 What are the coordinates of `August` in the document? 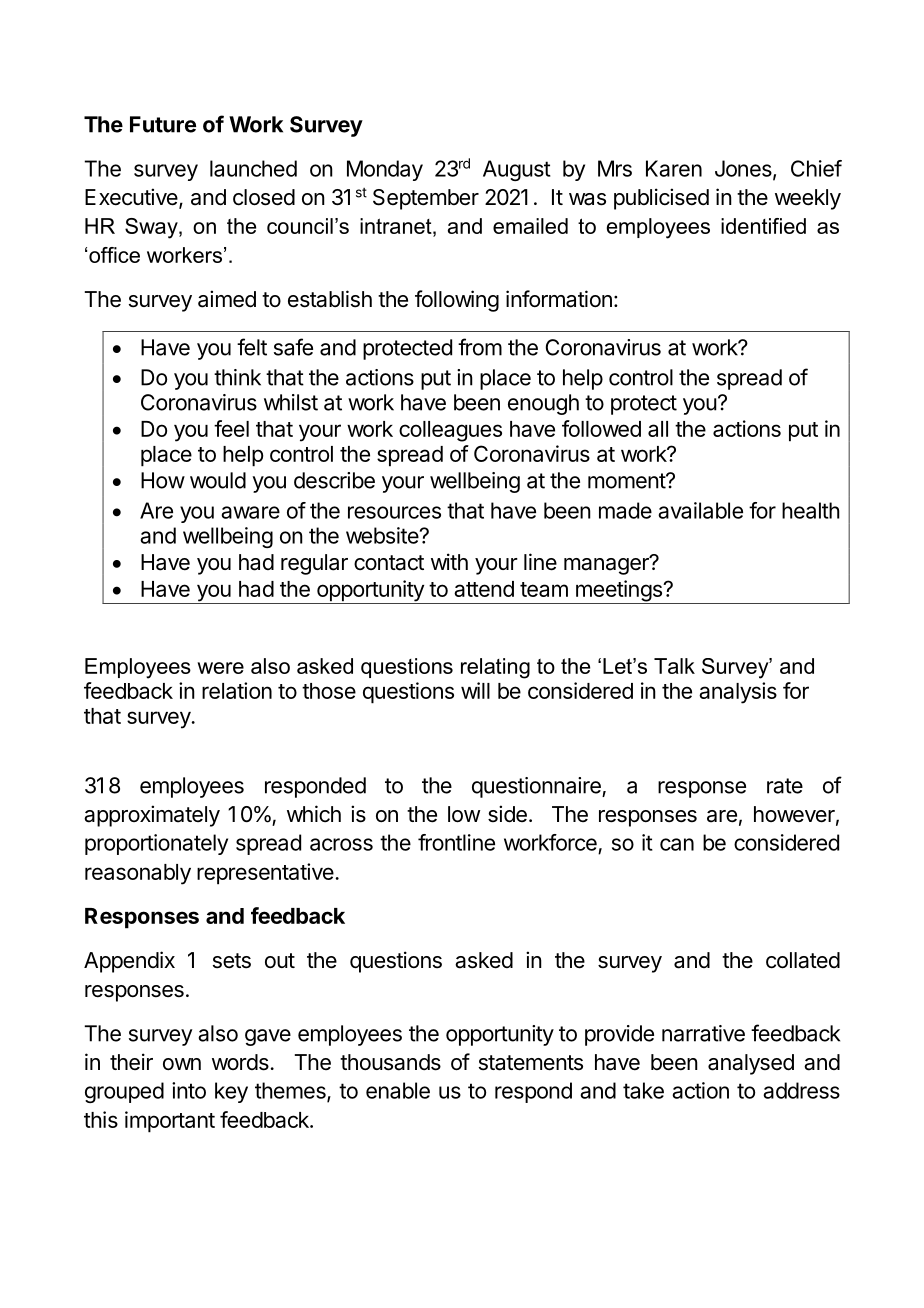 It's located at (517, 170).
